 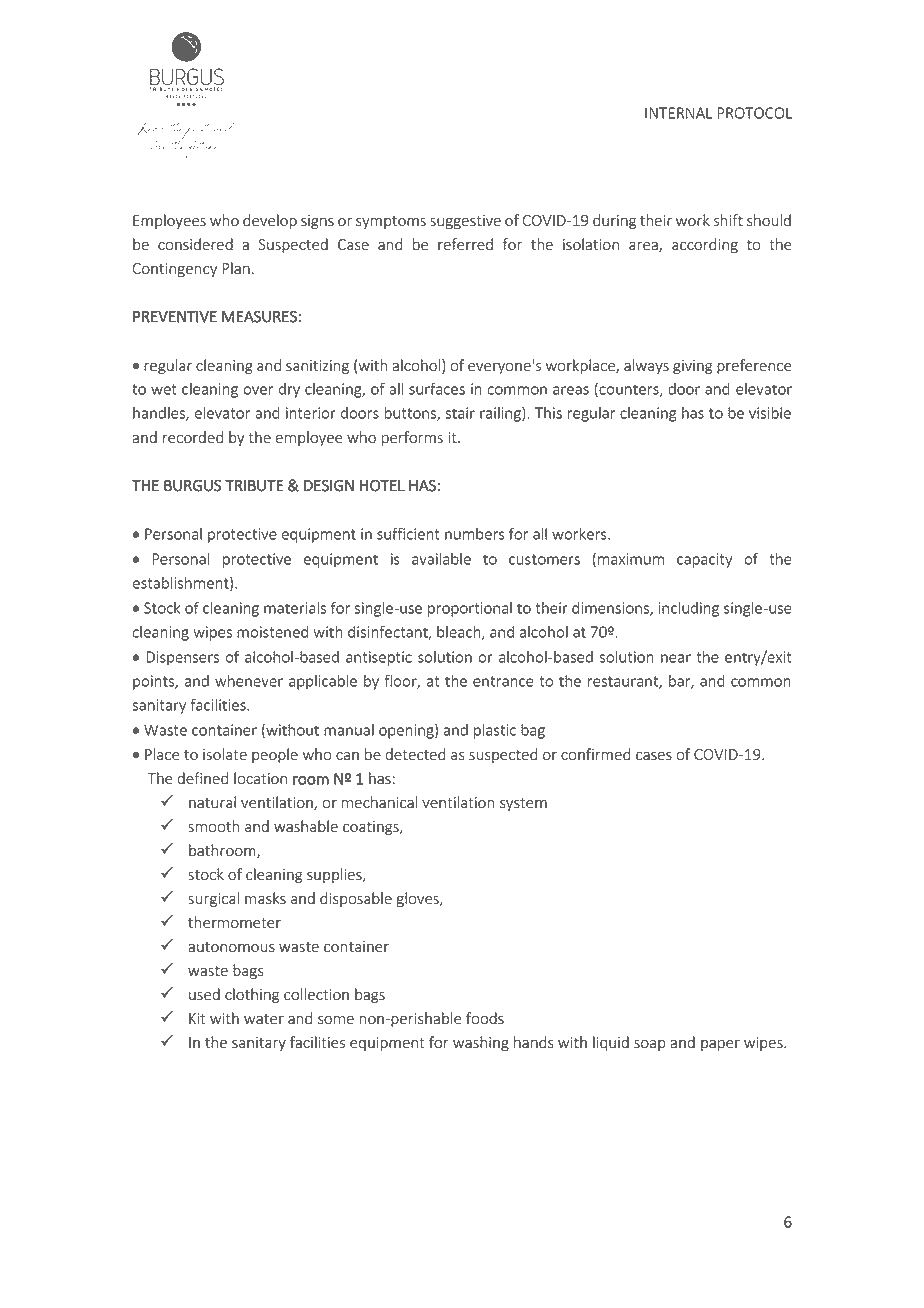 I want to click on giving, so click(x=692, y=367).
